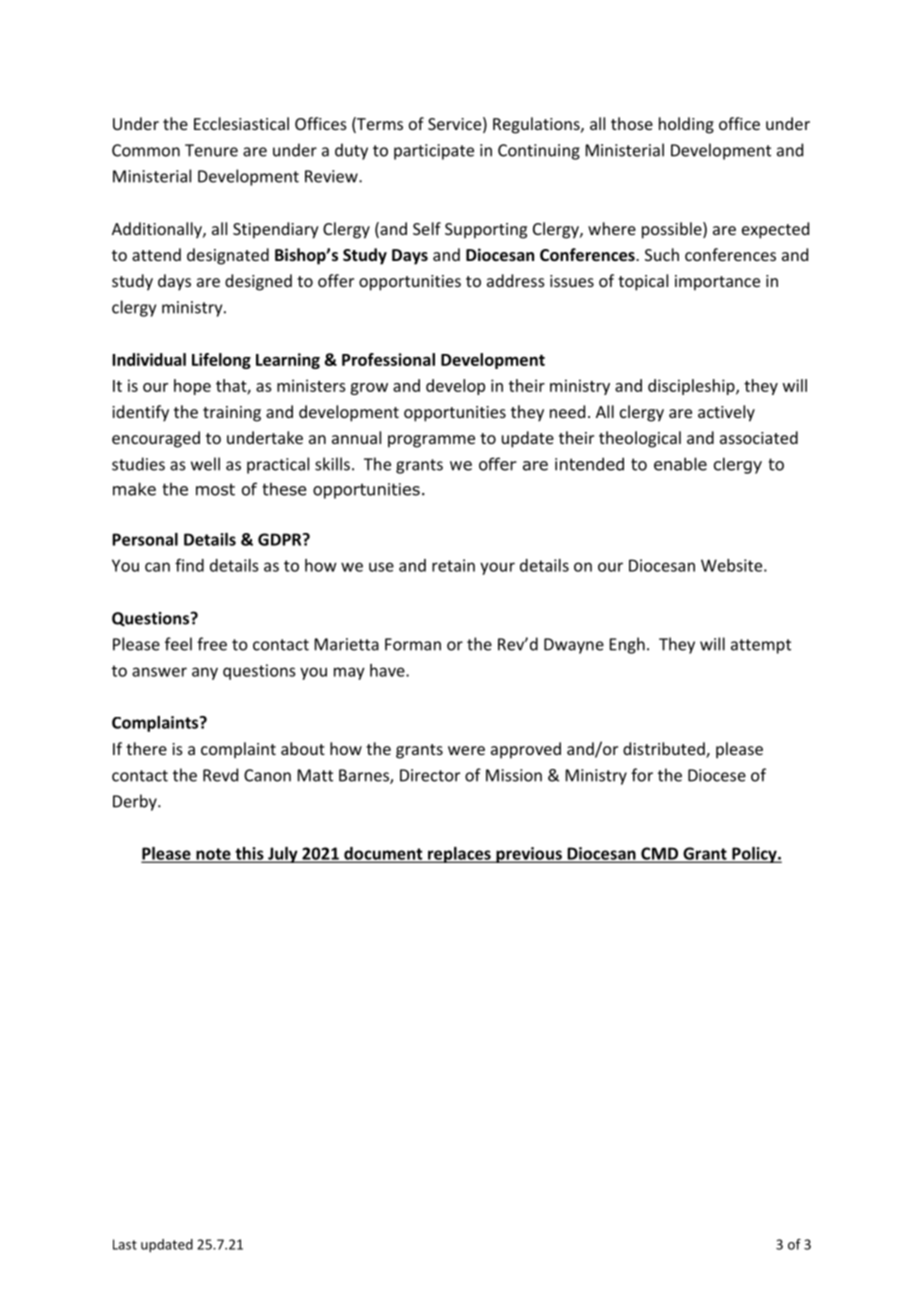  Describe the element at coordinates (459, 855) in the screenshot. I see `replaces` at that location.
